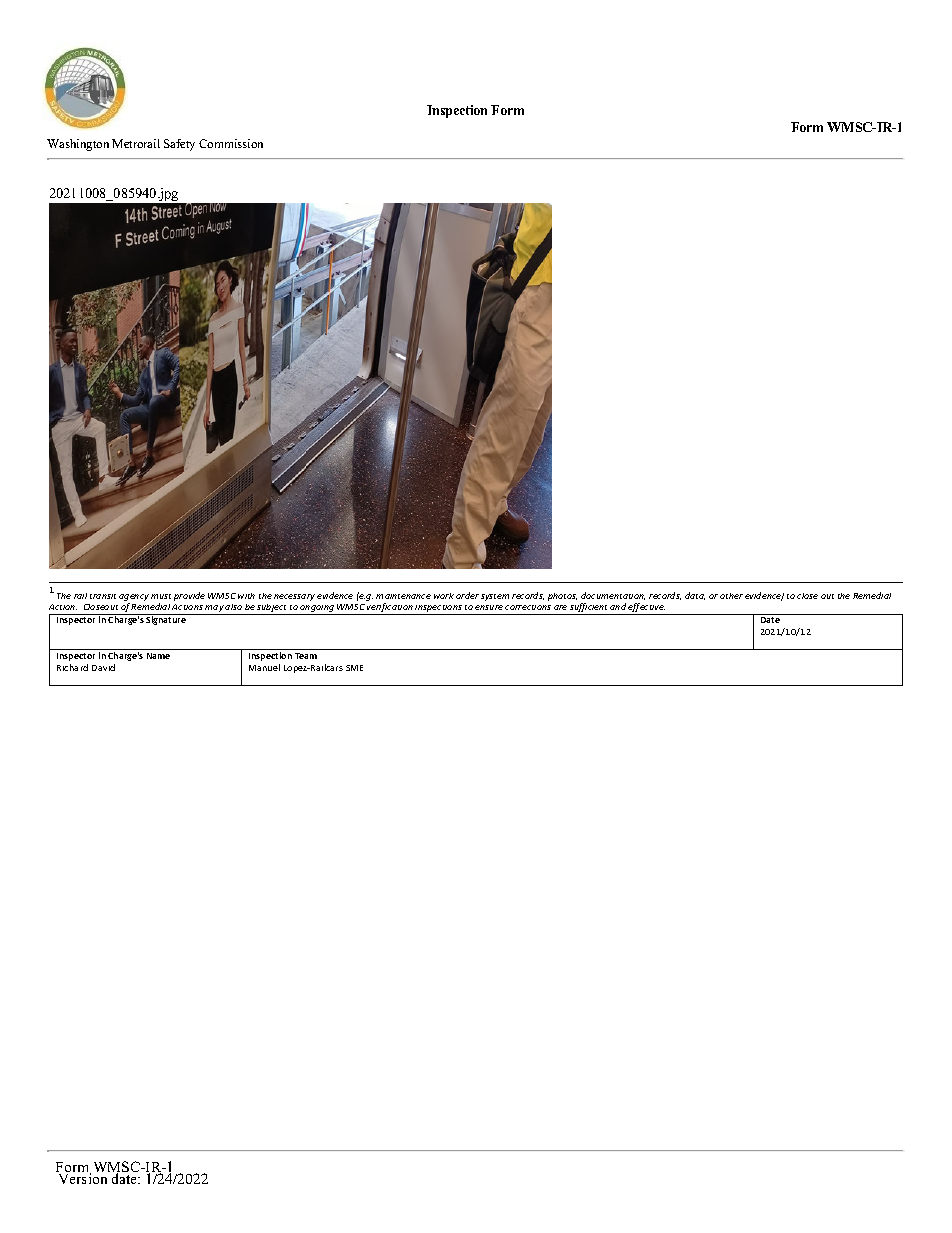 Image resolution: width=952 pixels, height=1233 pixels. I want to click on Version, so click(83, 1177).
